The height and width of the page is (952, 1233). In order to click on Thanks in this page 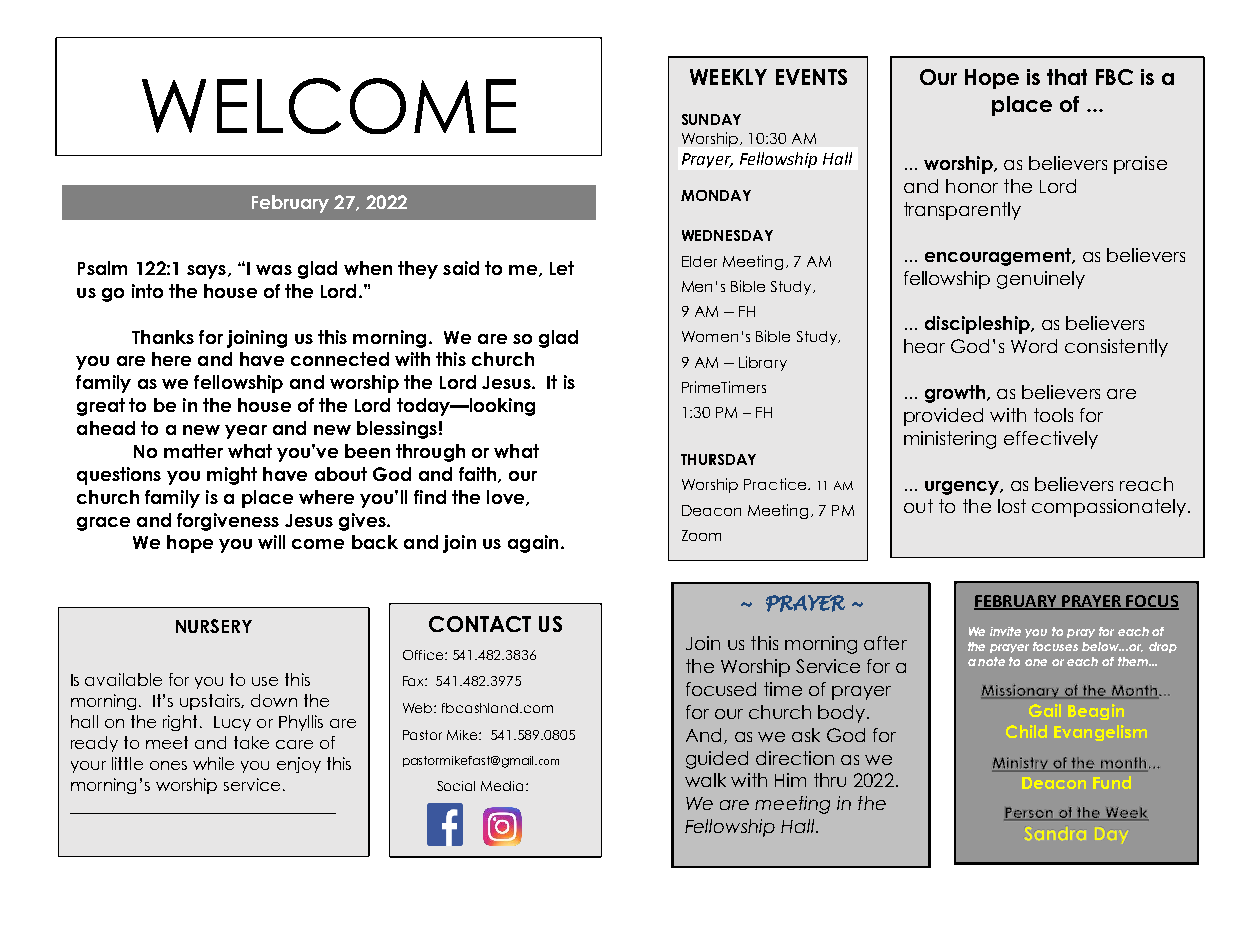, I will do `click(163, 337)`.
